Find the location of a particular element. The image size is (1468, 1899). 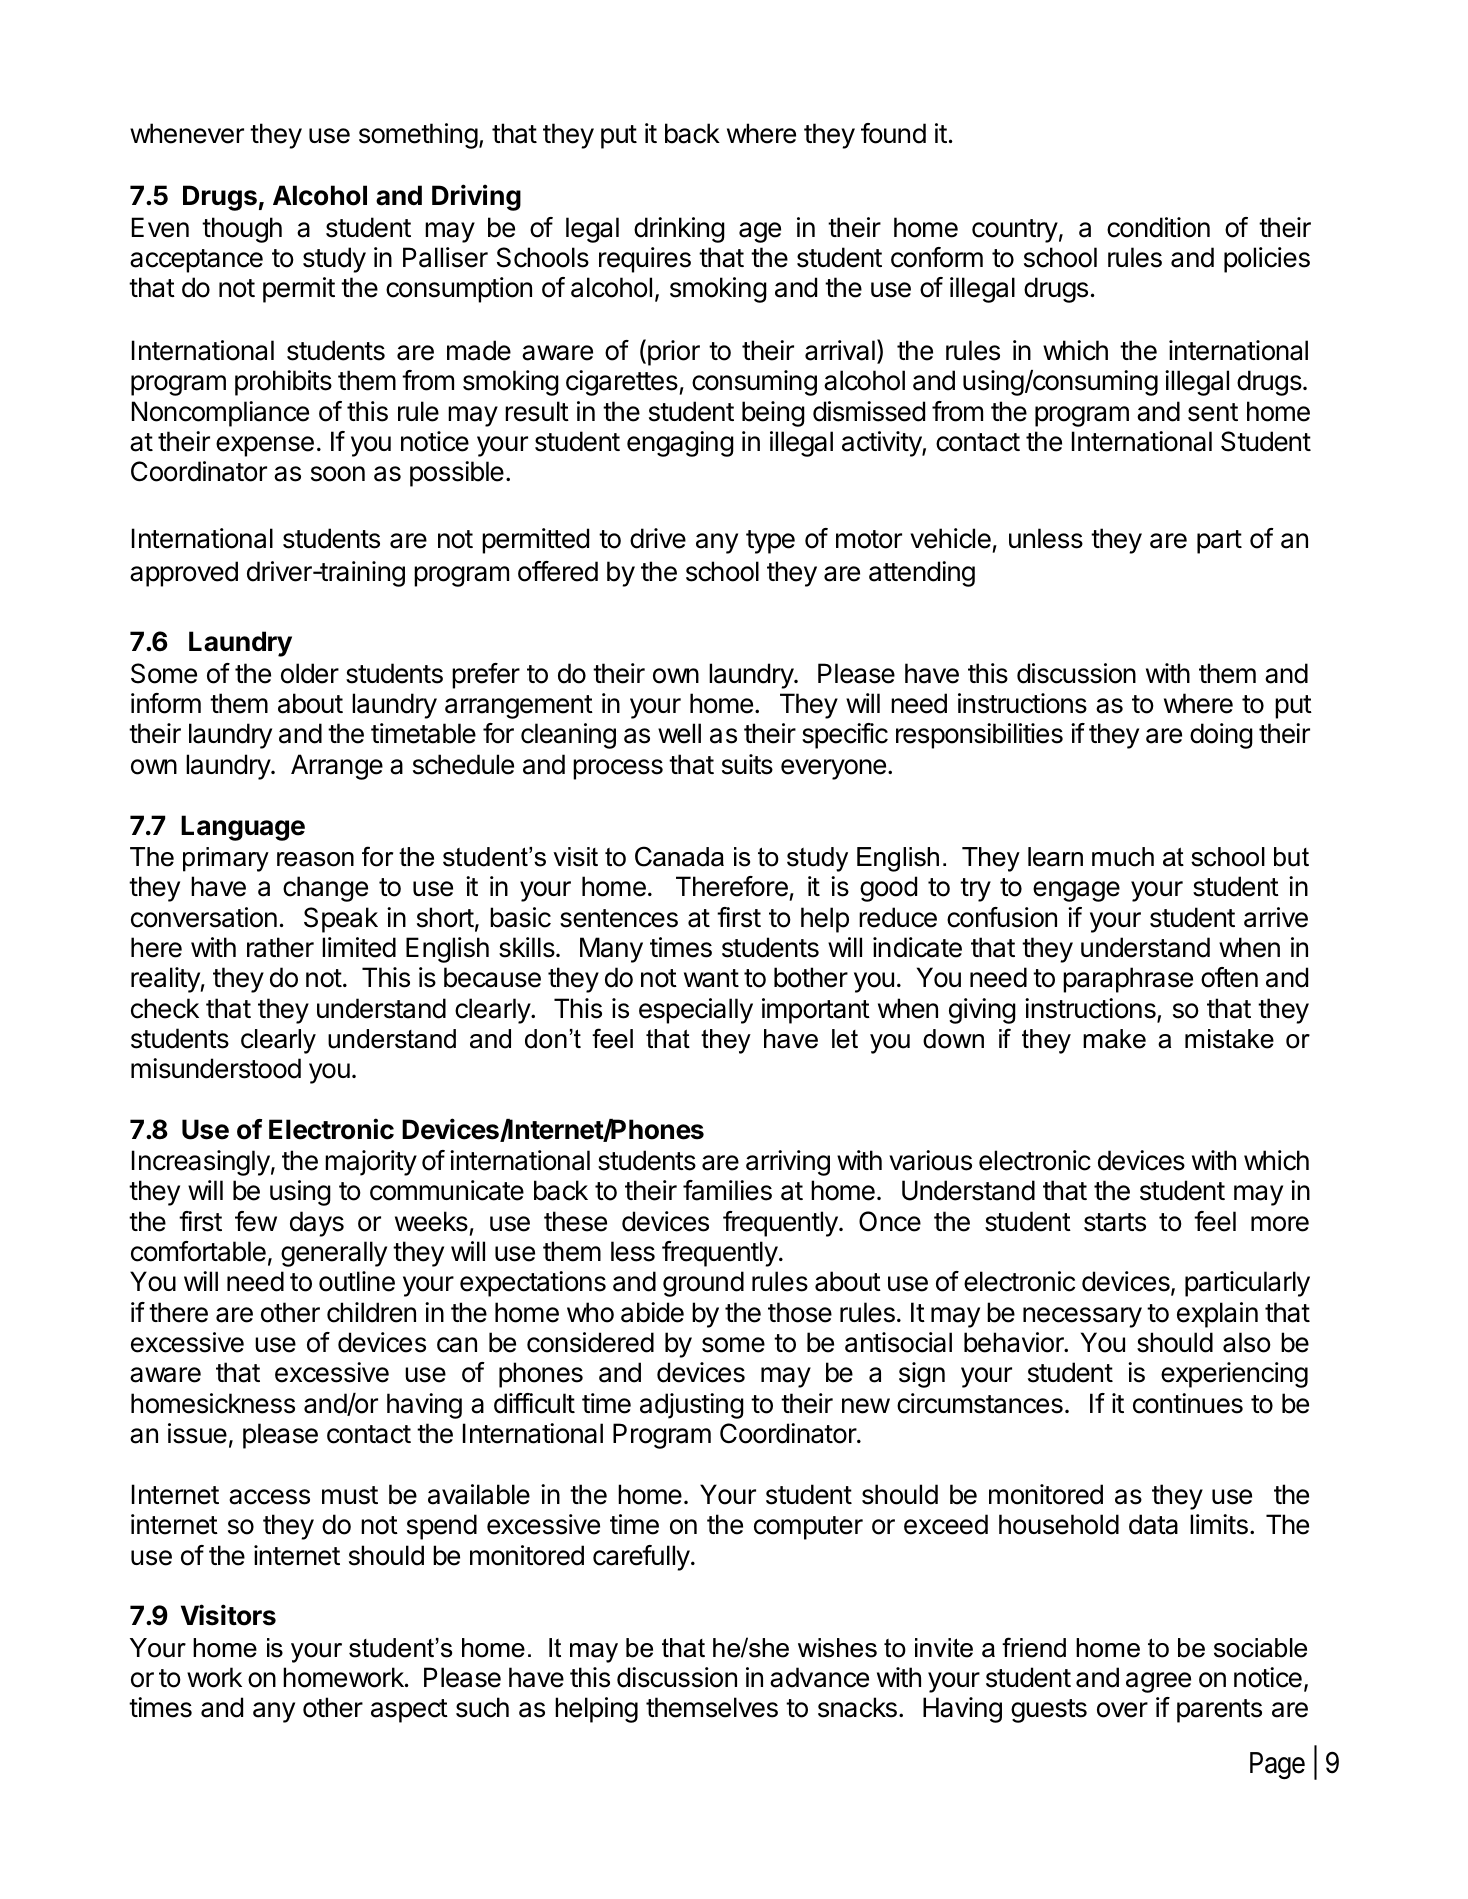

older is located at coordinates (310, 673).
